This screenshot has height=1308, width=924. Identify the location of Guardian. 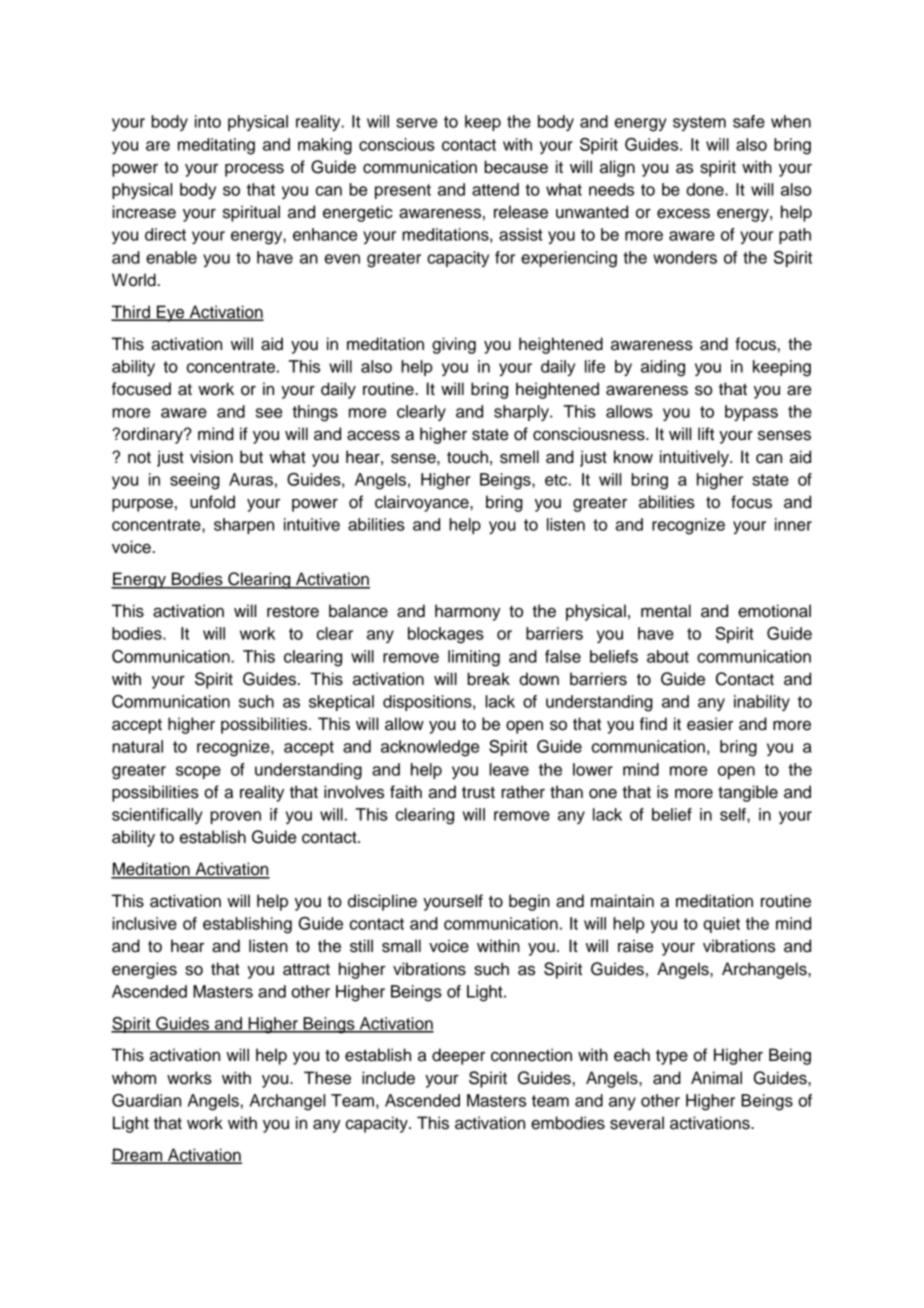
(146, 1100).
